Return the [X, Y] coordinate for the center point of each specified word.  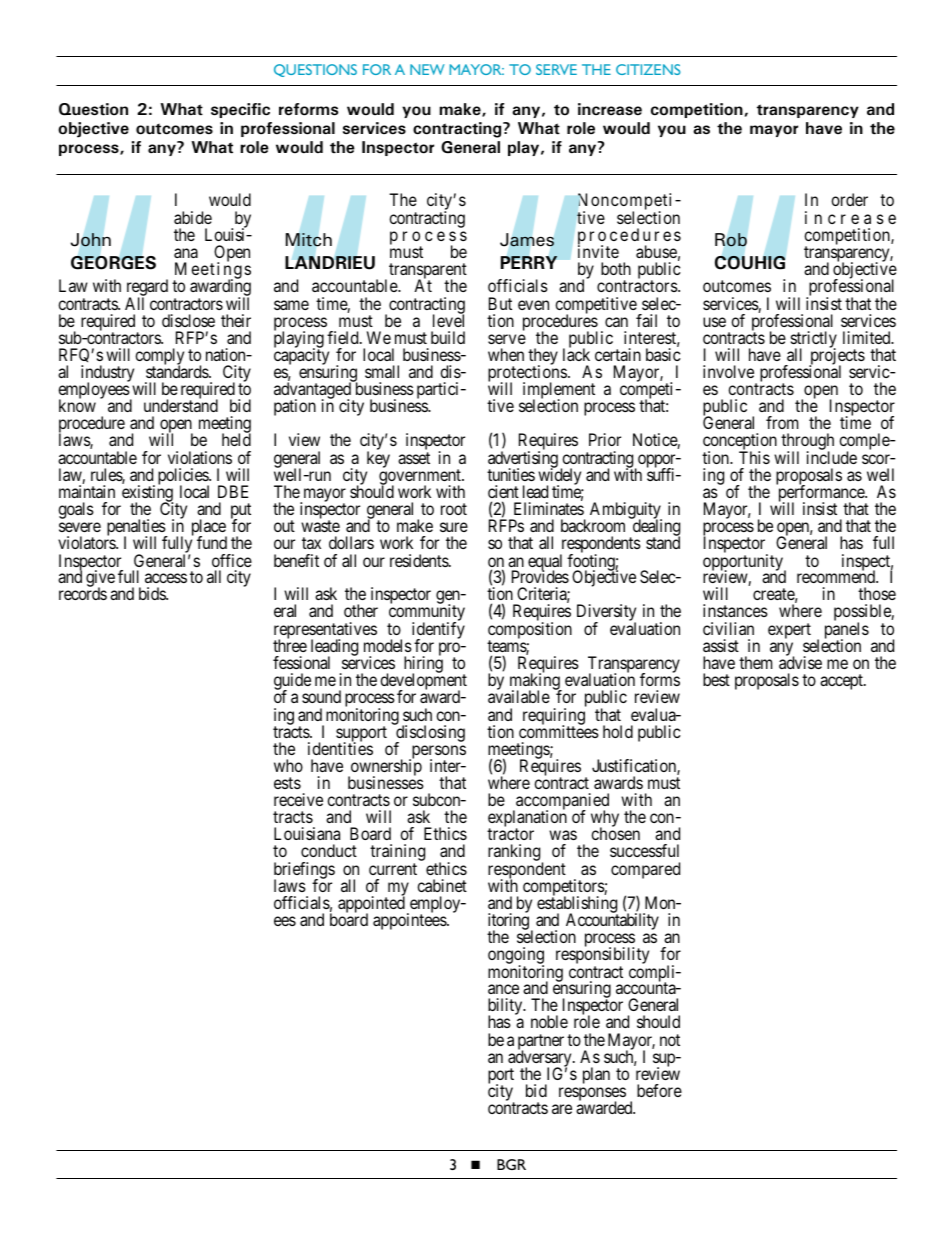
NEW [427, 69]
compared [645, 870]
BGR [511, 1164]
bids [153, 593]
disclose [188, 320]
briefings [304, 871]
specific [240, 110]
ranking [515, 854]
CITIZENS [648, 69]
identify [438, 631]
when [506, 354]
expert [789, 631]
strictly [814, 341]
